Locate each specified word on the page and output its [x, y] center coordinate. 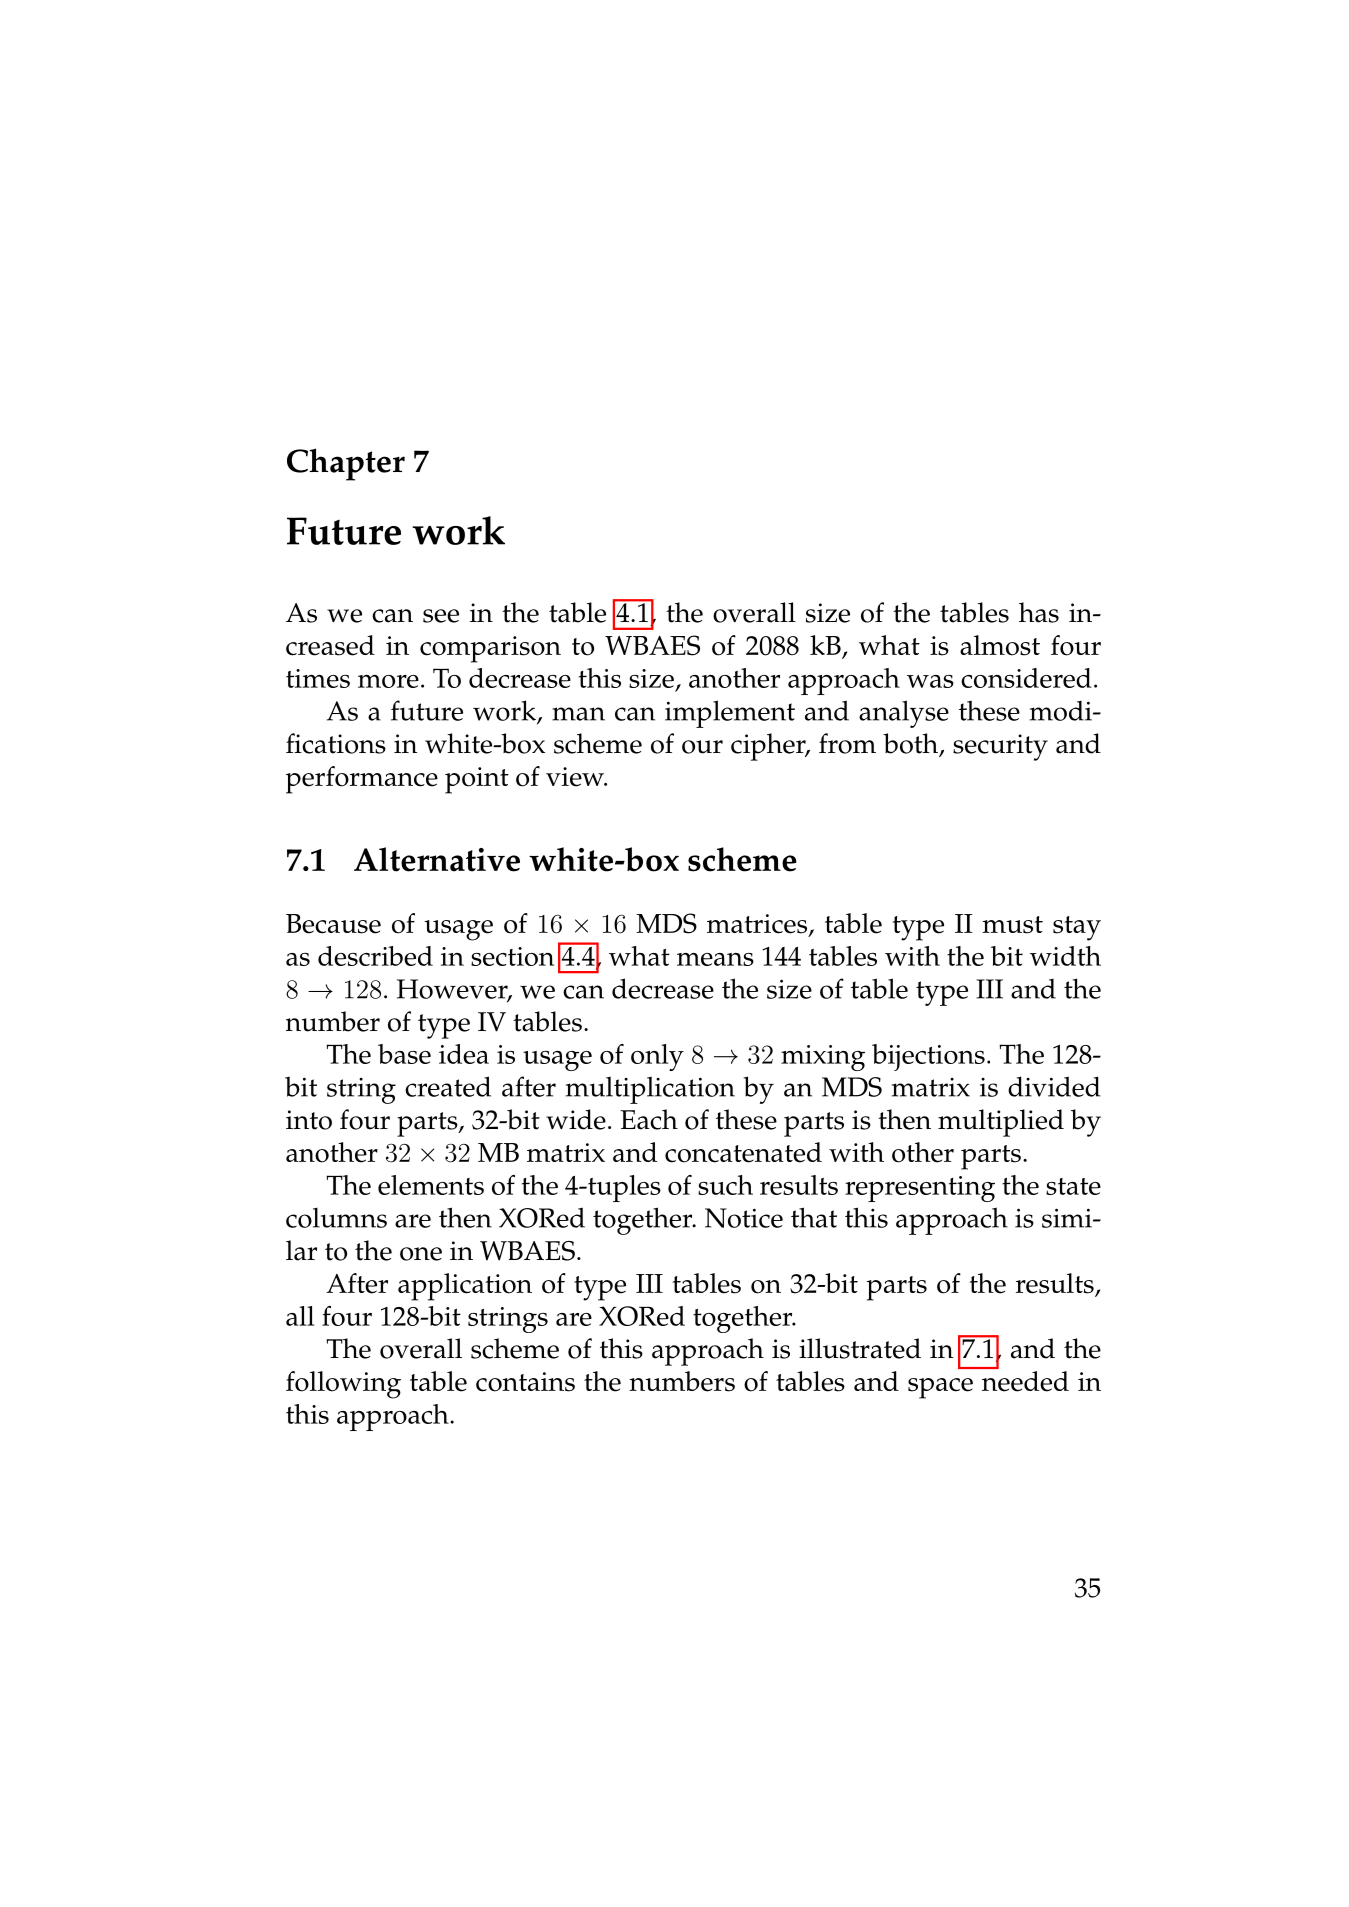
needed [1025, 1381]
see [441, 616]
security [1000, 747]
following [343, 1385]
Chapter [346, 464]
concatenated [743, 1152]
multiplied [1001, 1123]
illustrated [860, 1348]
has [1039, 612]
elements [431, 1185]
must [1012, 925]
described [375, 956]
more [388, 681]
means [715, 959]
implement [730, 714]
